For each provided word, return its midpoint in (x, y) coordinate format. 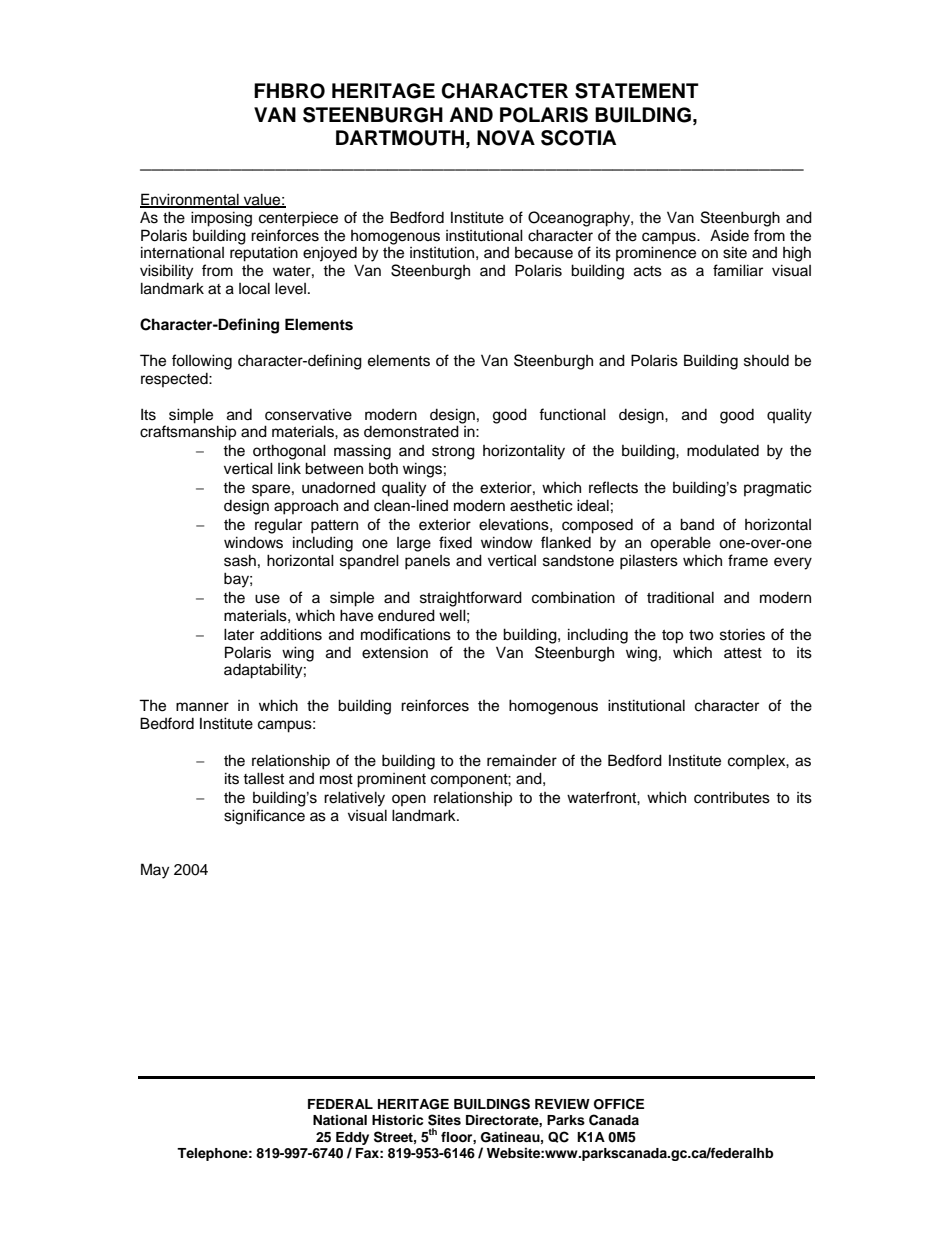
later (239, 634)
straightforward (471, 599)
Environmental (190, 200)
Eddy (352, 1138)
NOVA (506, 138)
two (701, 635)
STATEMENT (637, 91)
